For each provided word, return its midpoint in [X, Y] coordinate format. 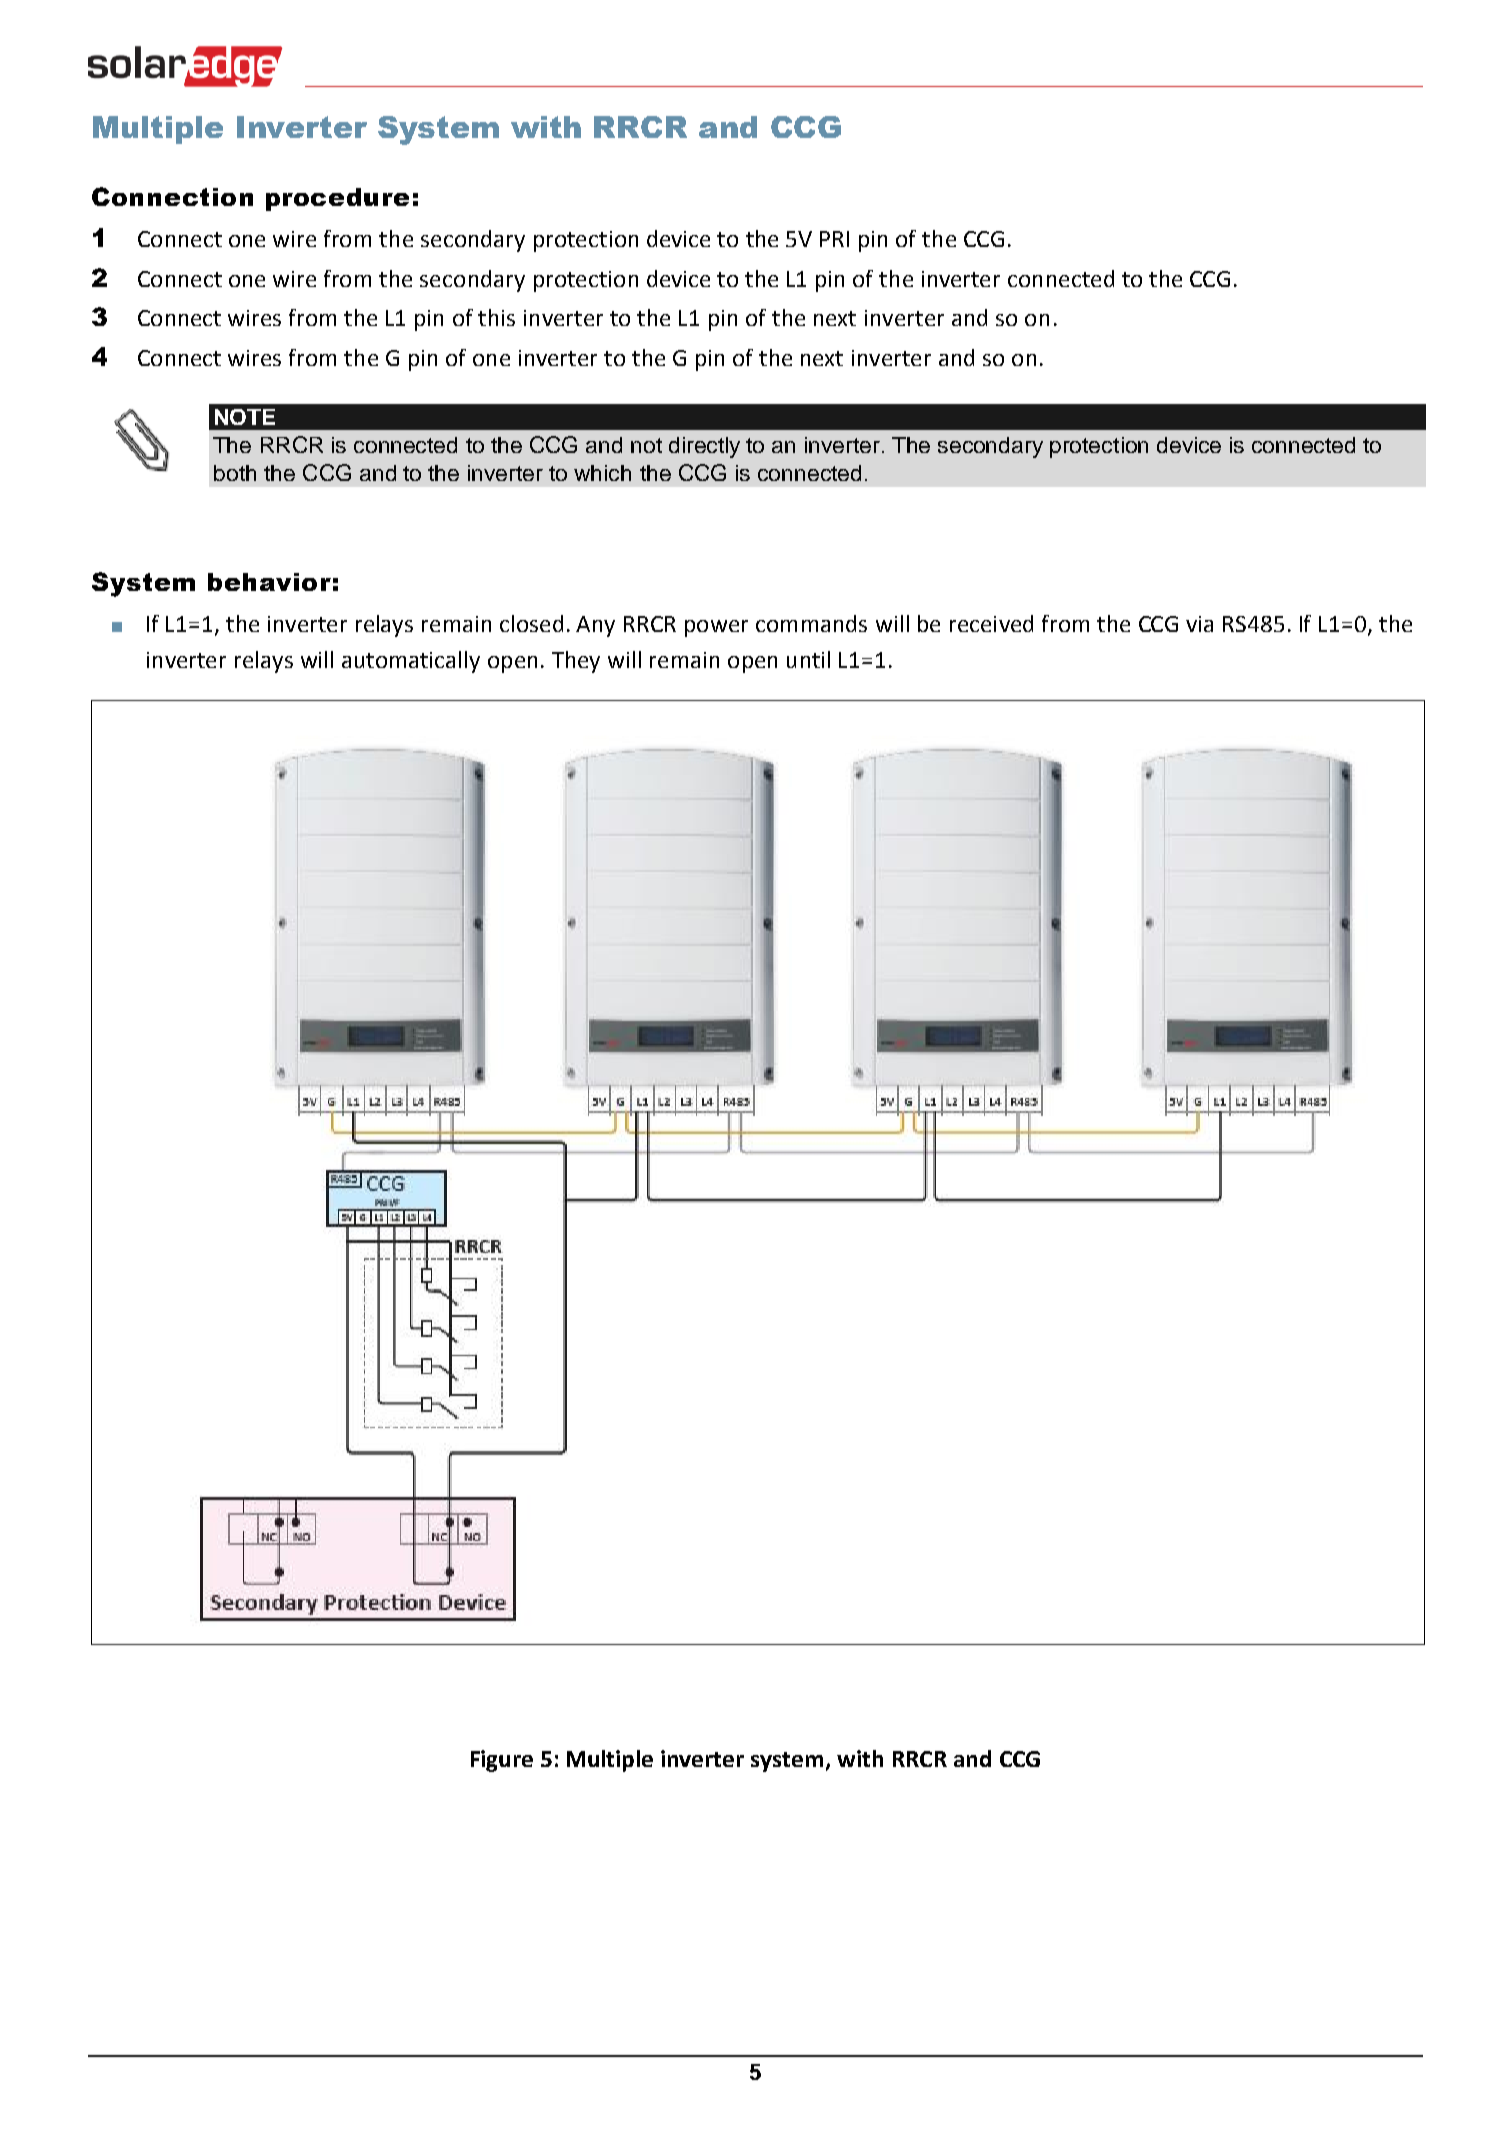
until [808, 659]
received [991, 623]
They [576, 662]
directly [704, 447]
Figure [502, 1761]
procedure [337, 199]
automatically [411, 662]
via [1199, 624]
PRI [834, 239]
